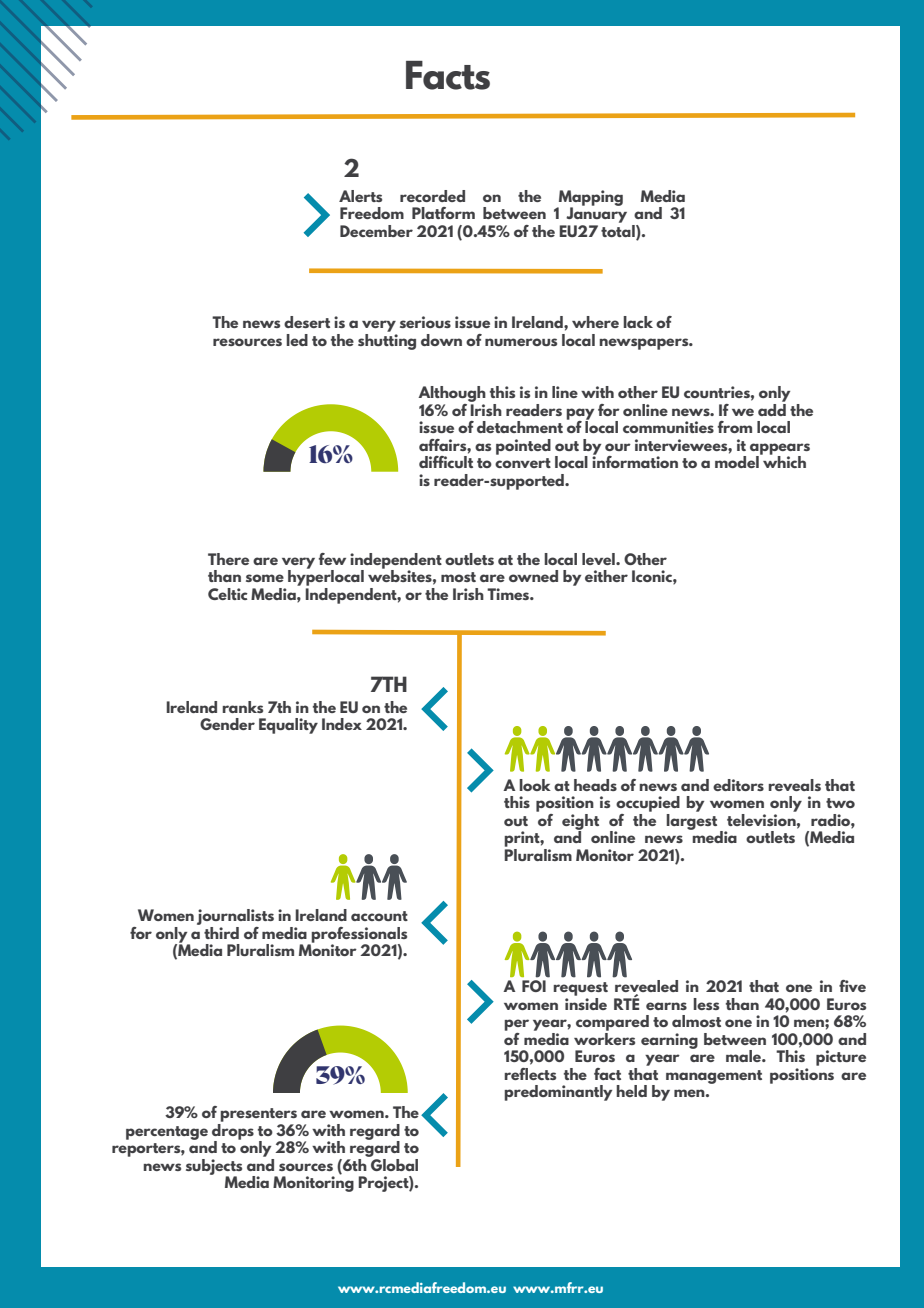 The image size is (924, 1308). I want to click on Platform, so click(443, 213).
